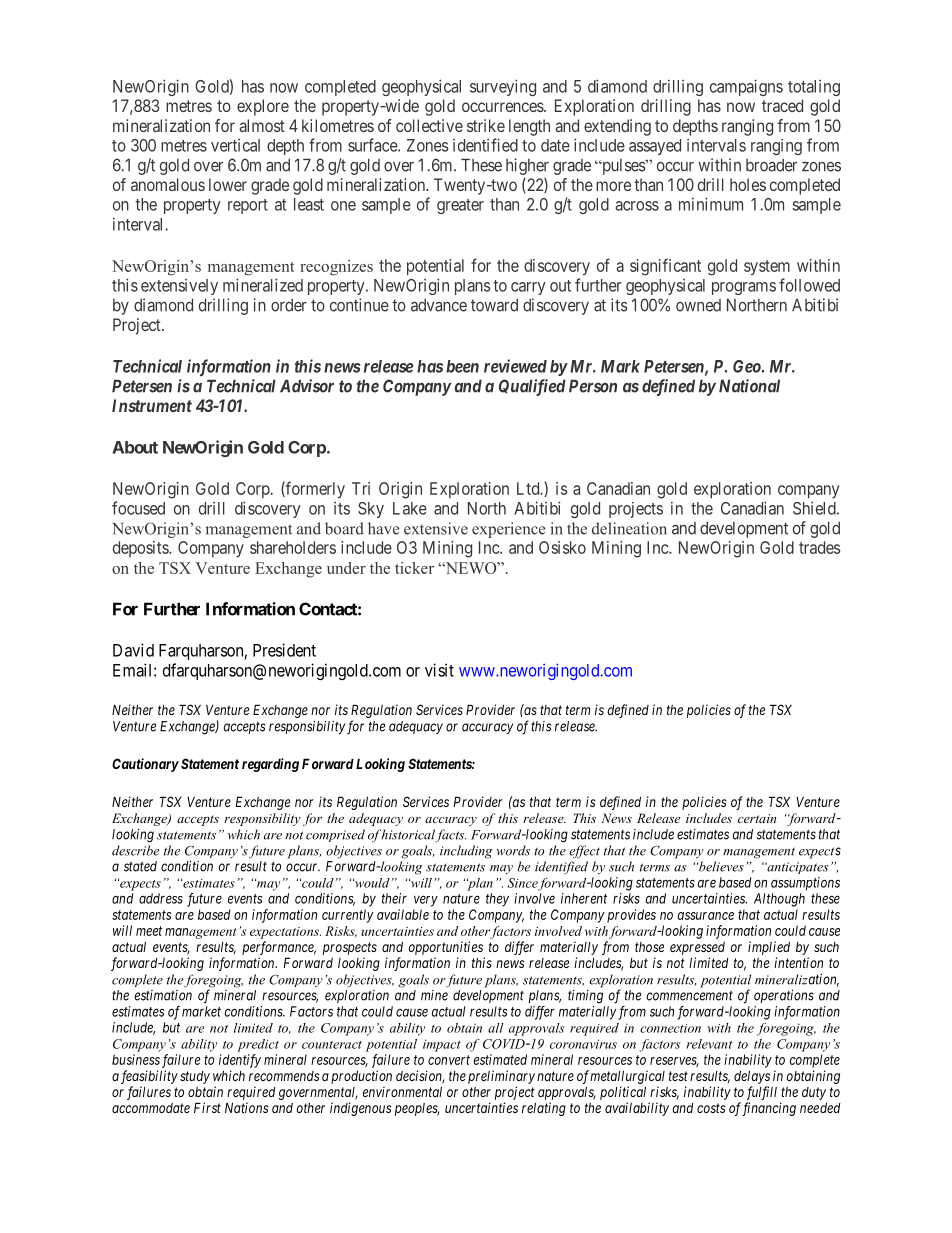 The image size is (952, 1233). I want to click on trades, so click(819, 547).
